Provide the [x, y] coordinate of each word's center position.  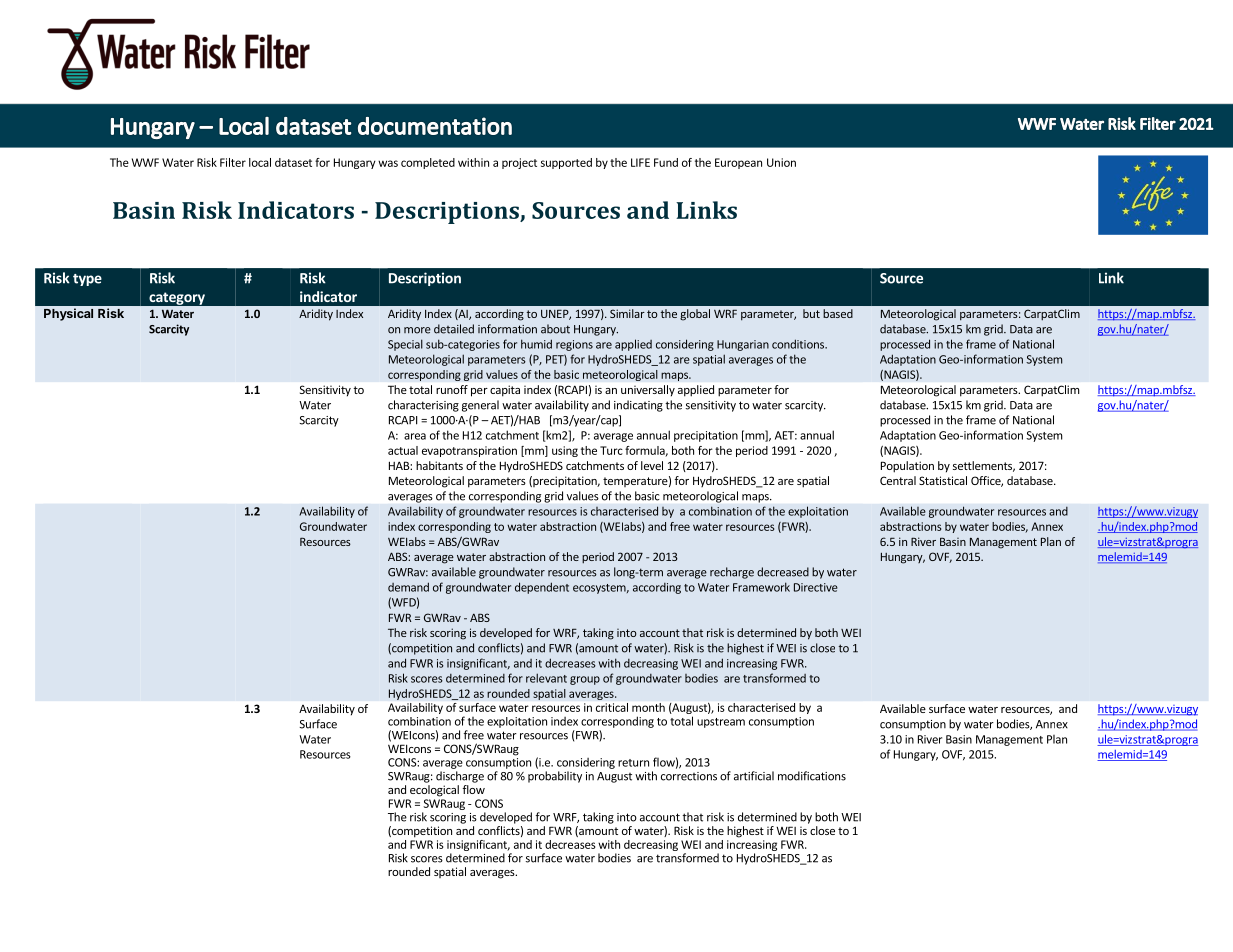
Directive [816, 587]
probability [555, 777]
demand [408, 587]
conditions [799, 344]
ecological [434, 791]
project [519, 163]
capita [505, 390]
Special [405, 345]
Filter [233, 162]
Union [781, 162]
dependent [542, 588]
